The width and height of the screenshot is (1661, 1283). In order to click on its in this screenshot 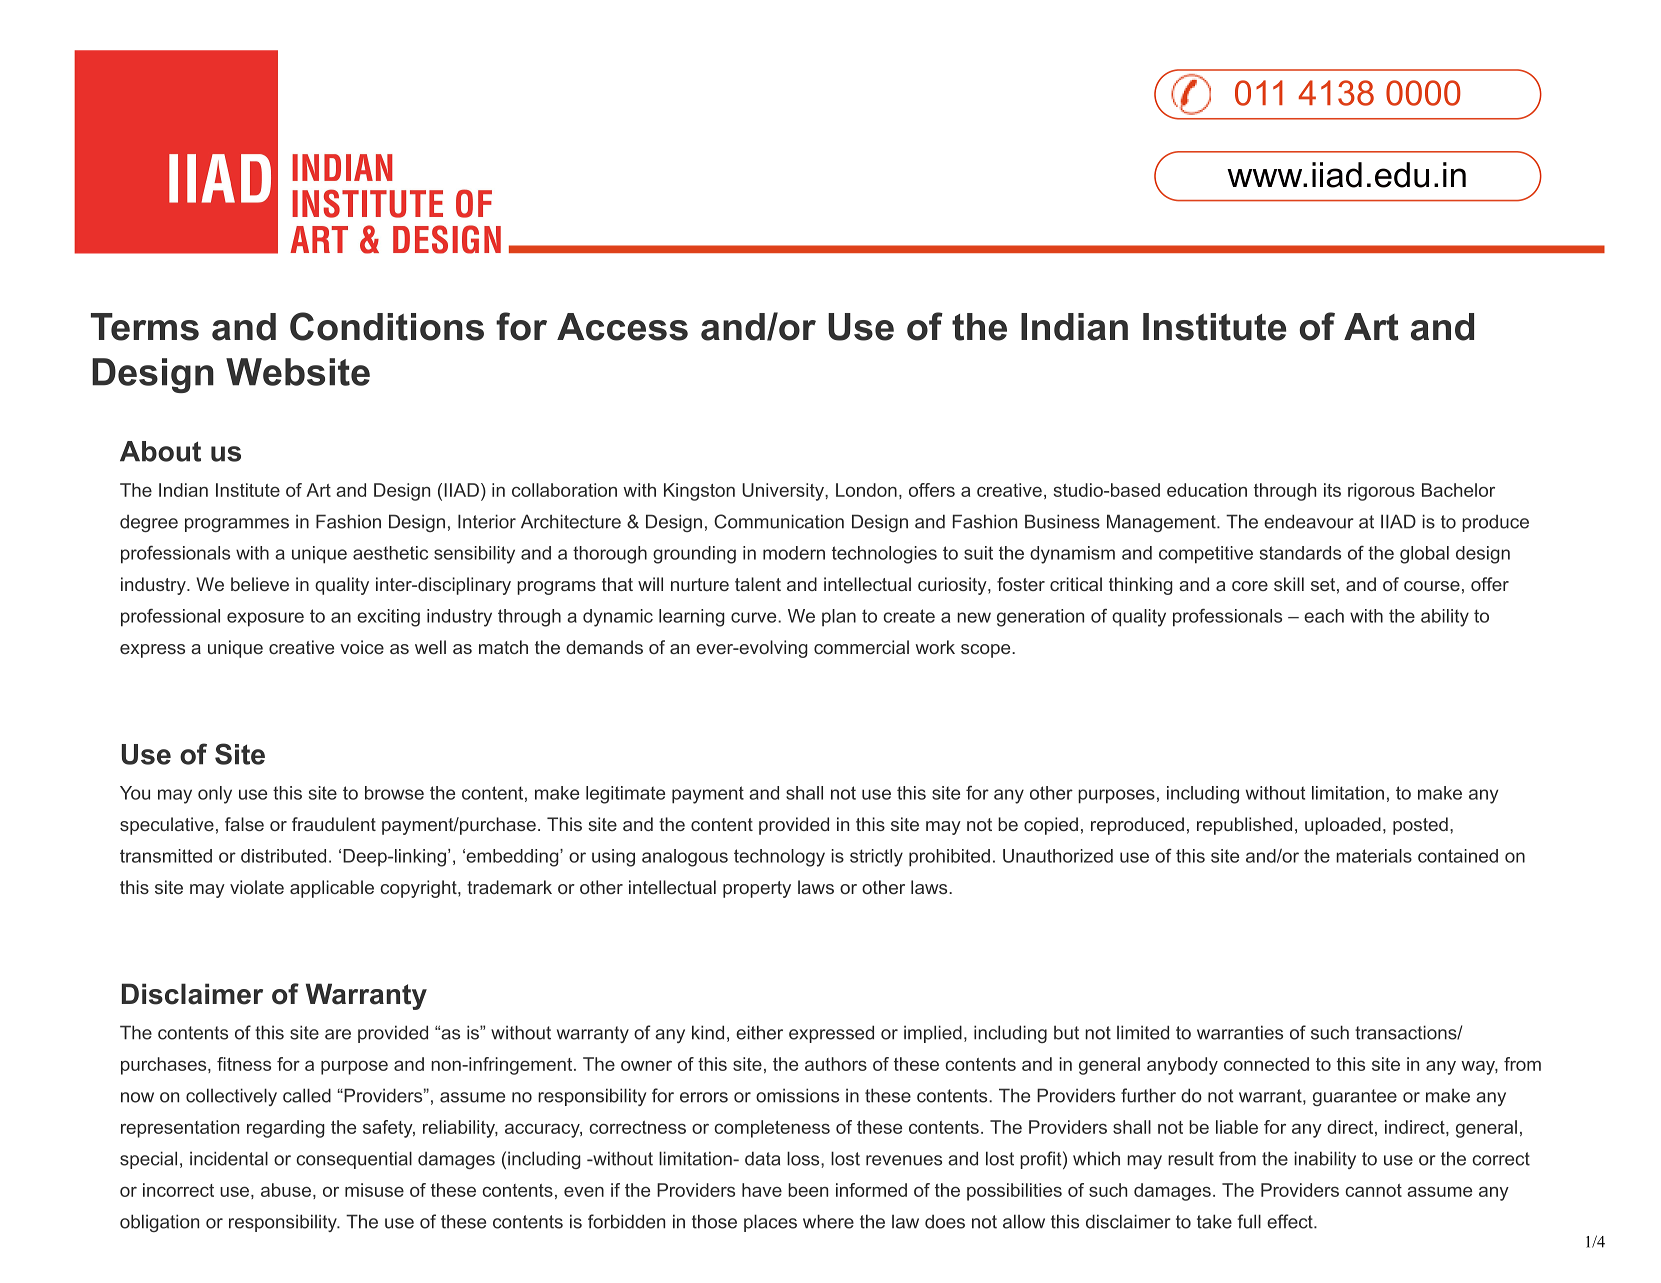, I will do `click(1332, 490)`.
